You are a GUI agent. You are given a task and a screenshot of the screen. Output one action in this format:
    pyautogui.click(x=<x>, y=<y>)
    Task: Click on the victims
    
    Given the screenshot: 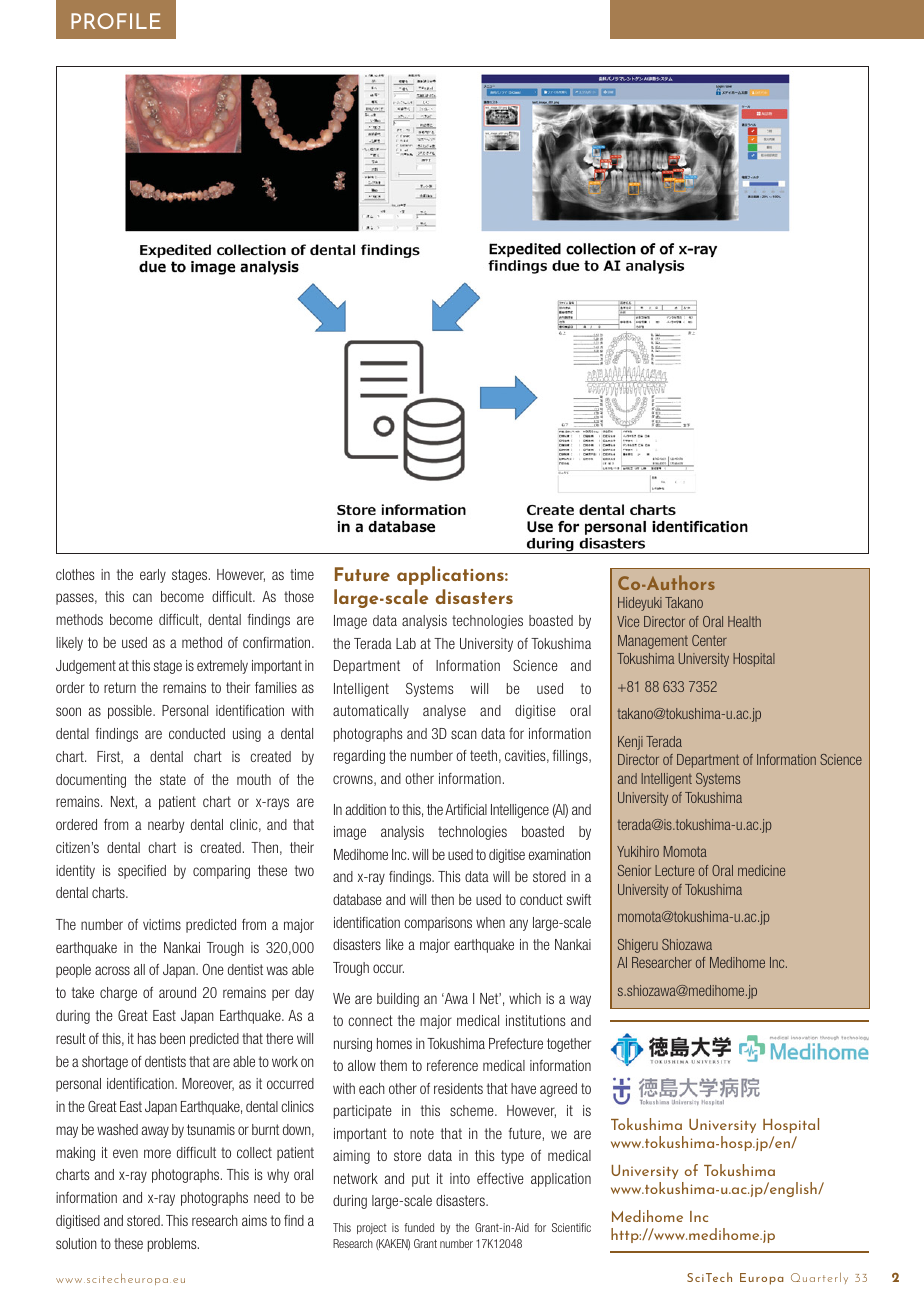 What is the action you would take?
    pyautogui.click(x=162, y=924)
